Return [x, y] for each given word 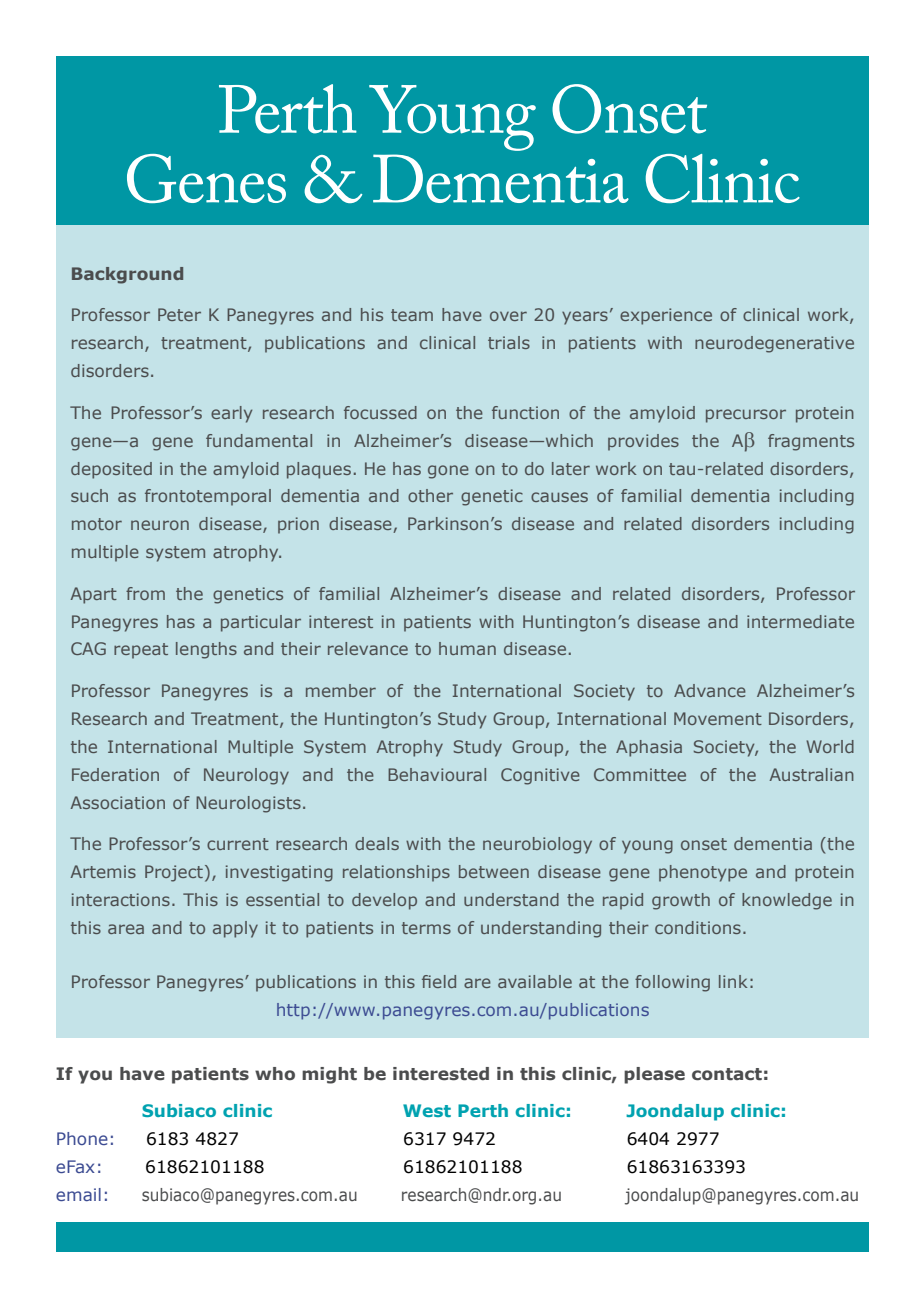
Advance [710, 690]
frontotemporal [208, 497]
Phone [82, 1138]
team [412, 315]
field [439, 981]
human [467, 648]
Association [118, 802]
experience [666, 316]
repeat [141, 651]
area [126, 929]
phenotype [703, 873]
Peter [179, 314]
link [733, 981]
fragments [811, 442]
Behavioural [437, 774]
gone [448, 472]
